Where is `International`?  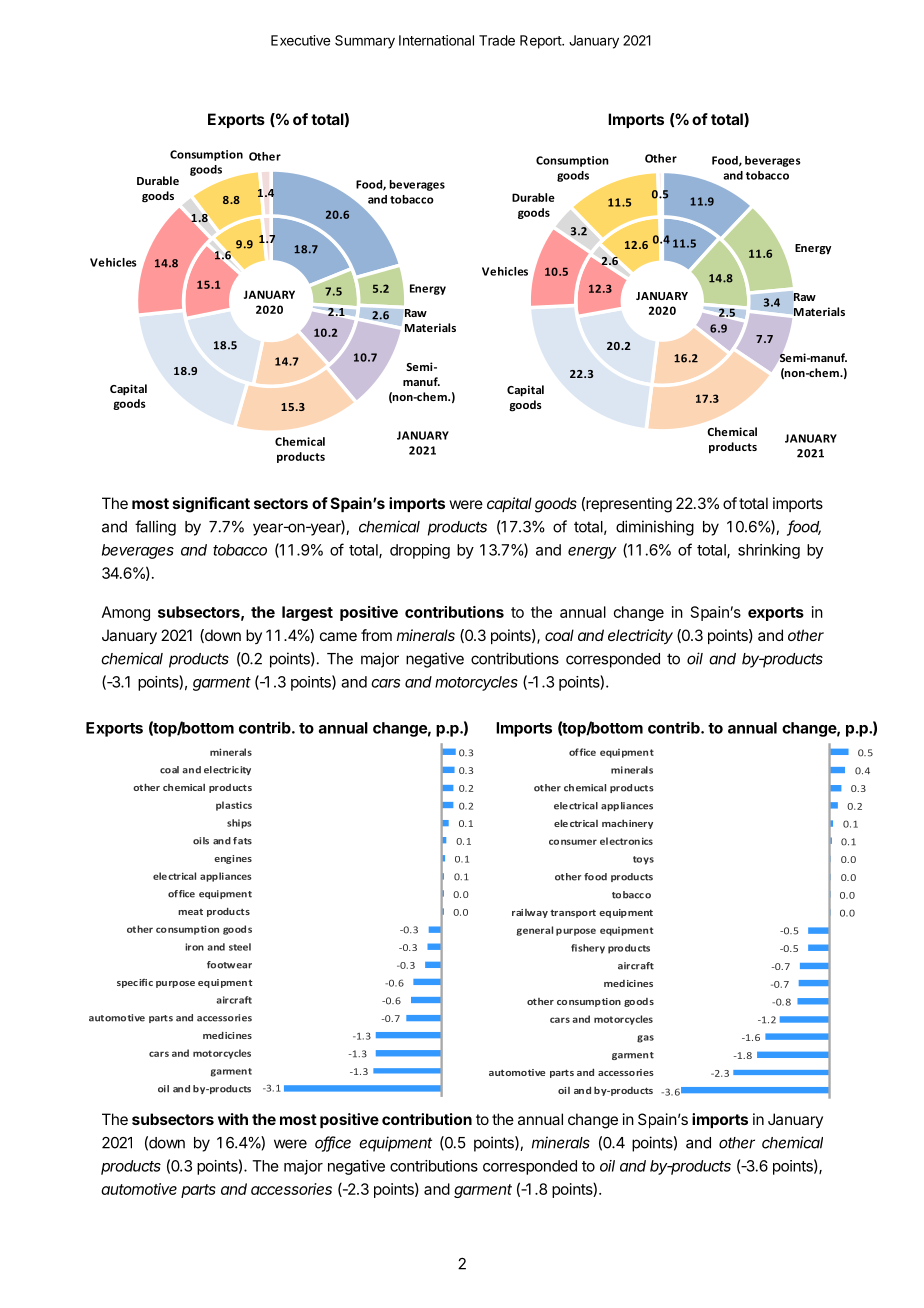
International is located at coordinates (436, 40).
